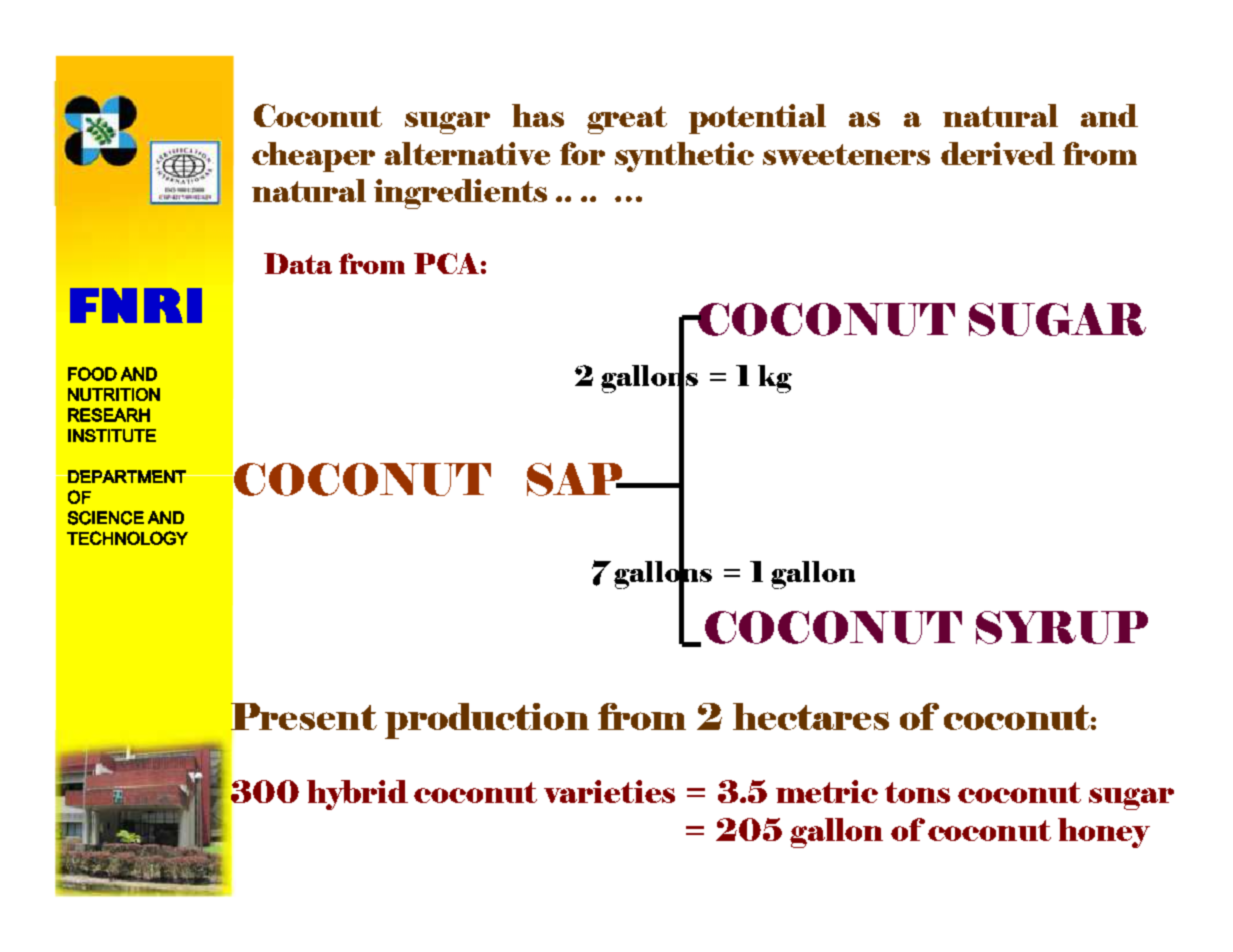  What do you see at coordinates (487, 721) in the screenshot?
I see `production` at bounding box center [487, 721].
